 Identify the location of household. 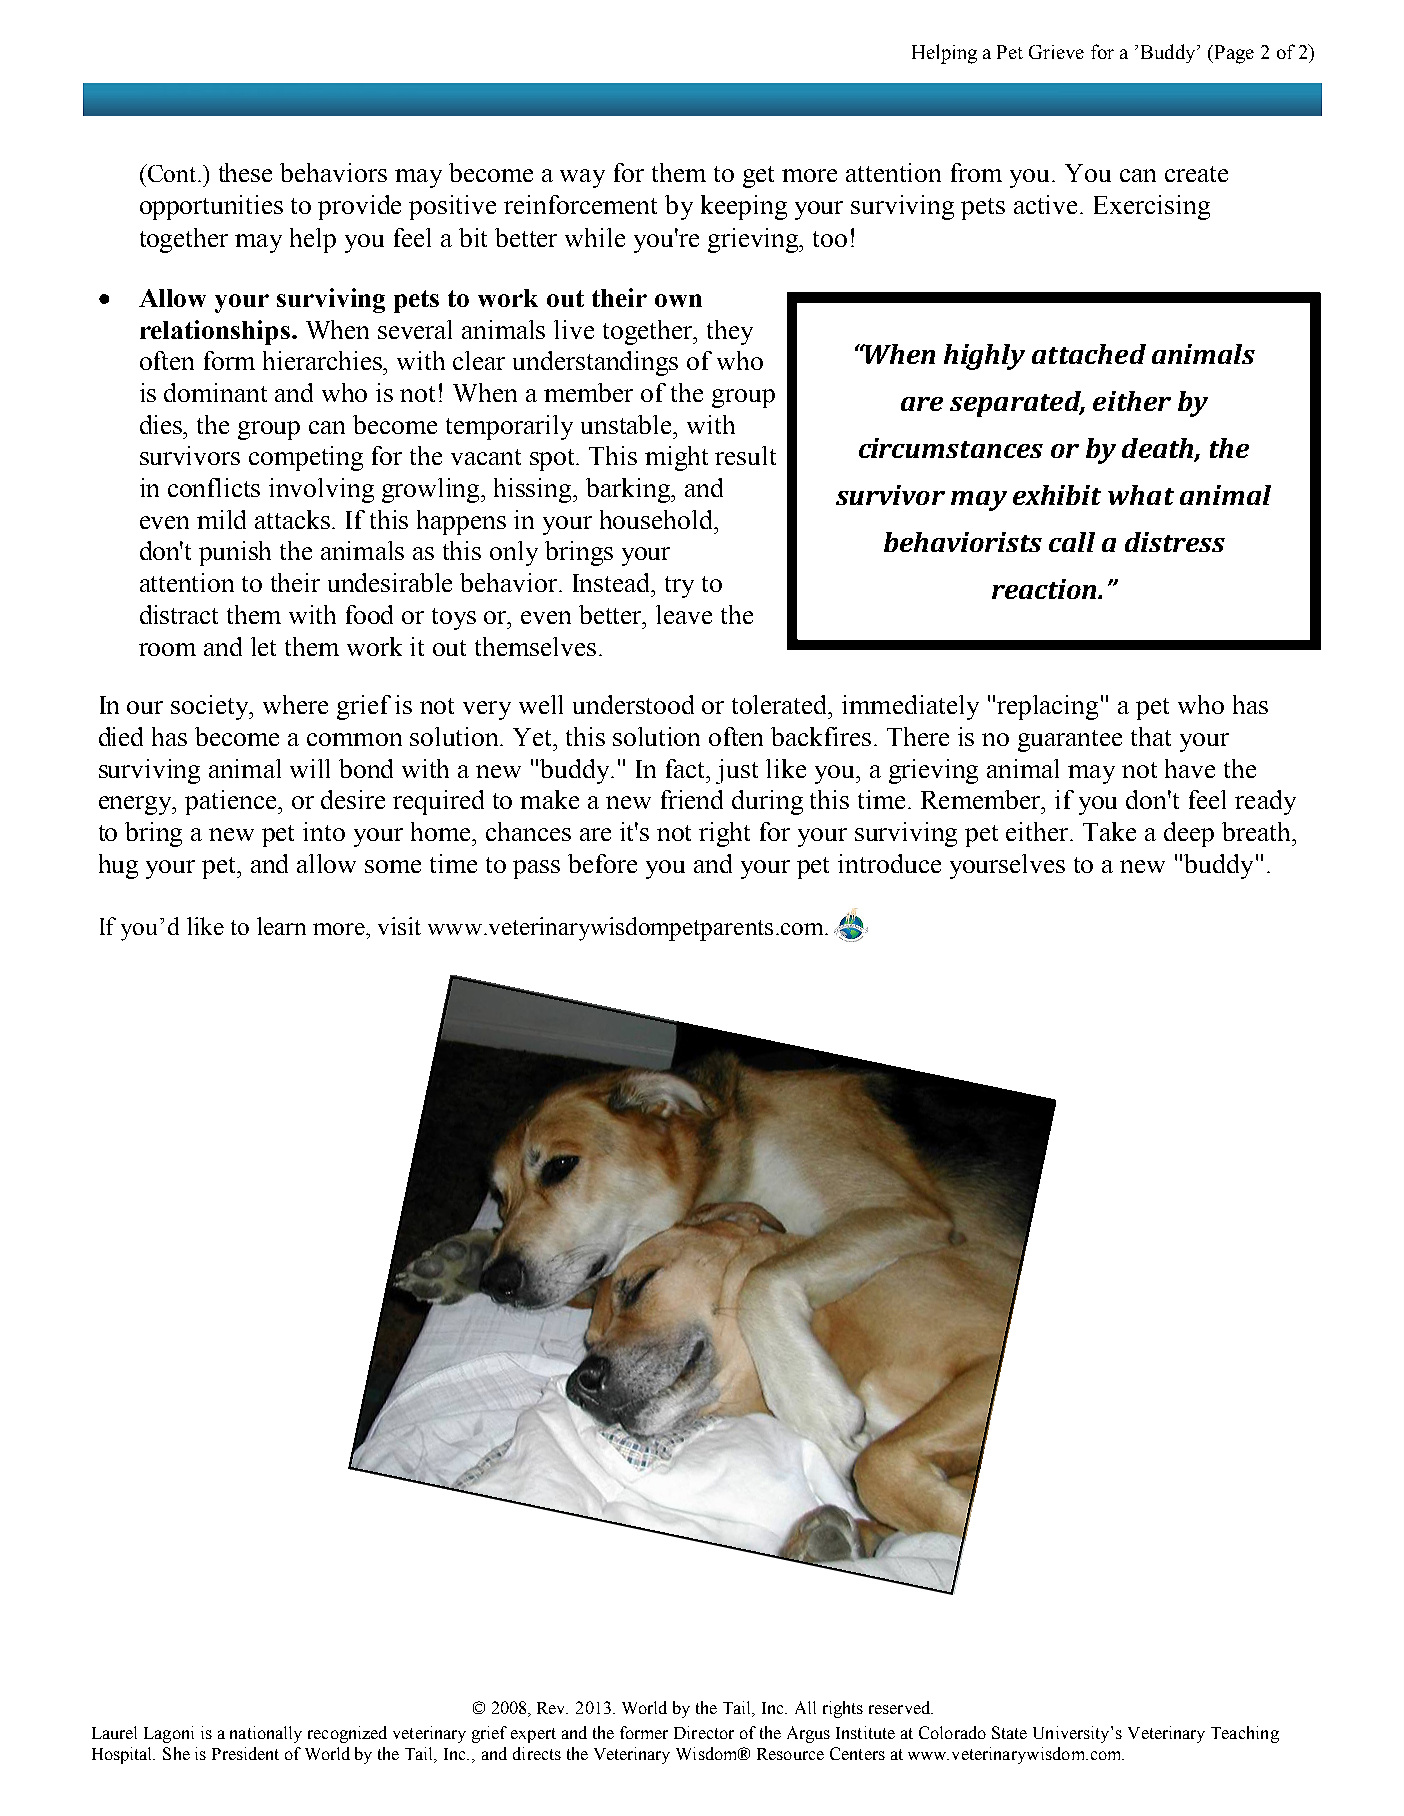
(658, 519).
